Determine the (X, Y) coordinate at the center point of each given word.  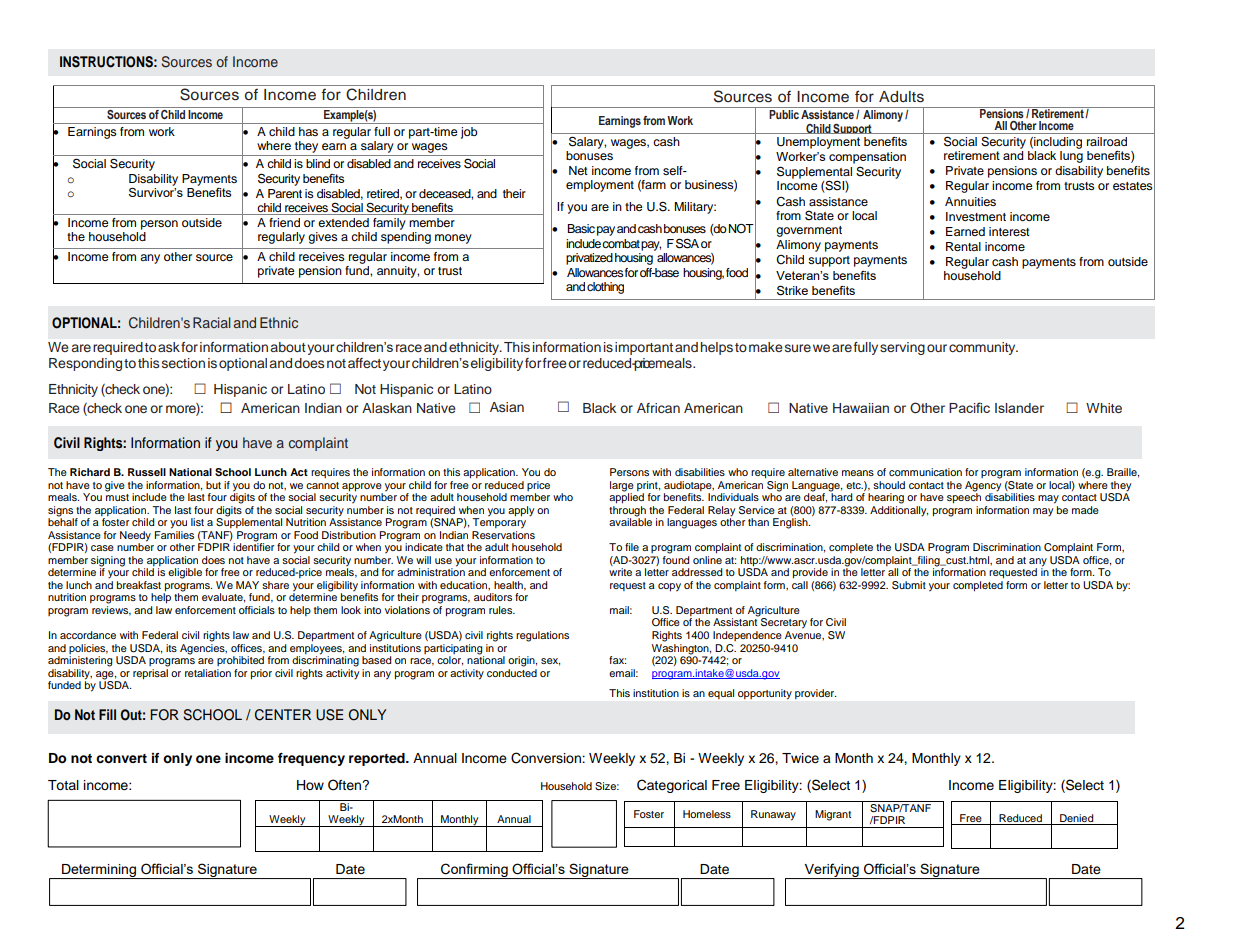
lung (1071, 155)
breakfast (139, 585)
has (308, 131)
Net (578, 170)
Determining (99, 871)
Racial (212, 322)
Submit (909, 585)
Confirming (474, 871)
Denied (1077, 819)
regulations (542, 636)
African (658, 408)
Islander (1019, 408)
